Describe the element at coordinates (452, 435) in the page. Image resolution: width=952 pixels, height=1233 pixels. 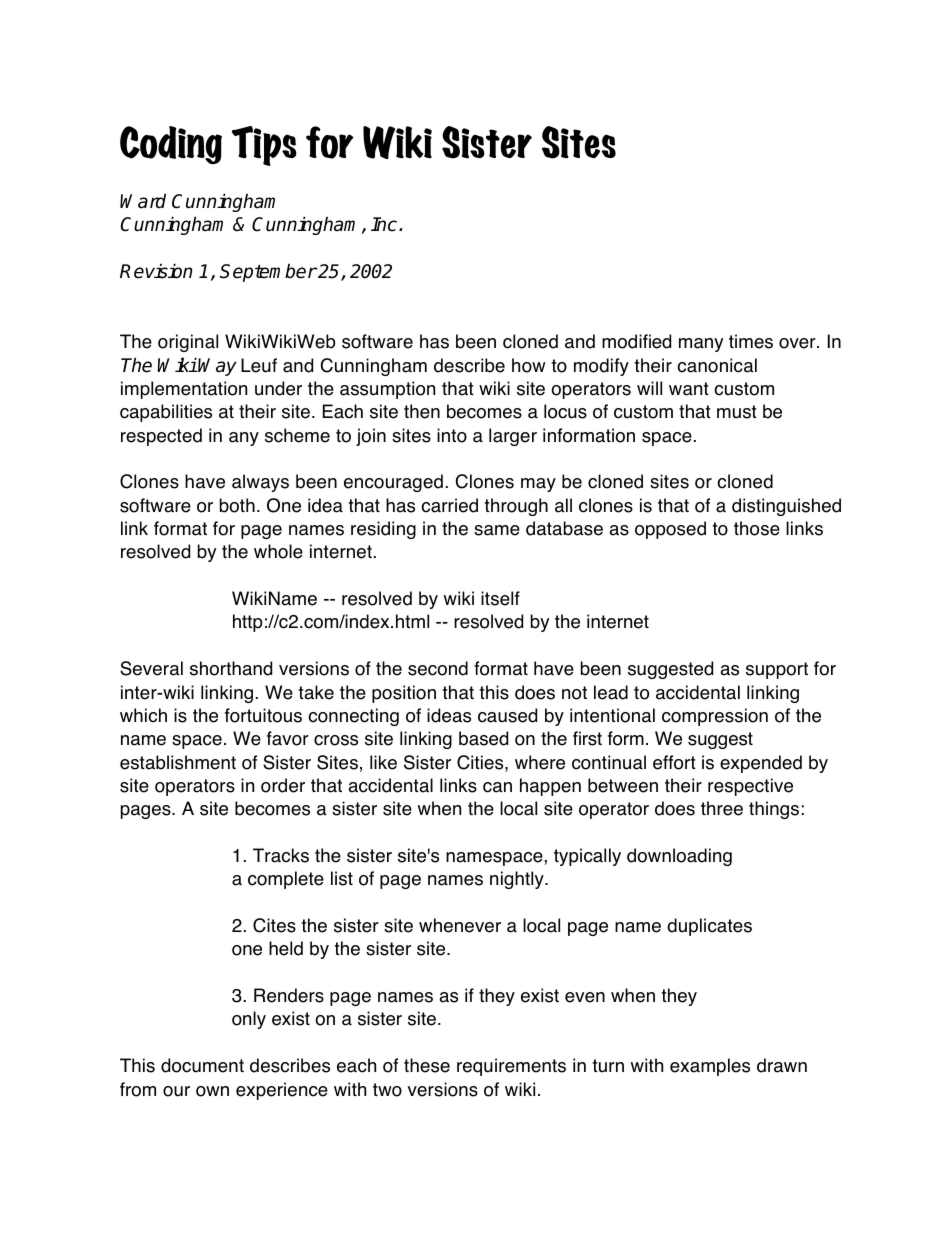
I see `into` at that location.
